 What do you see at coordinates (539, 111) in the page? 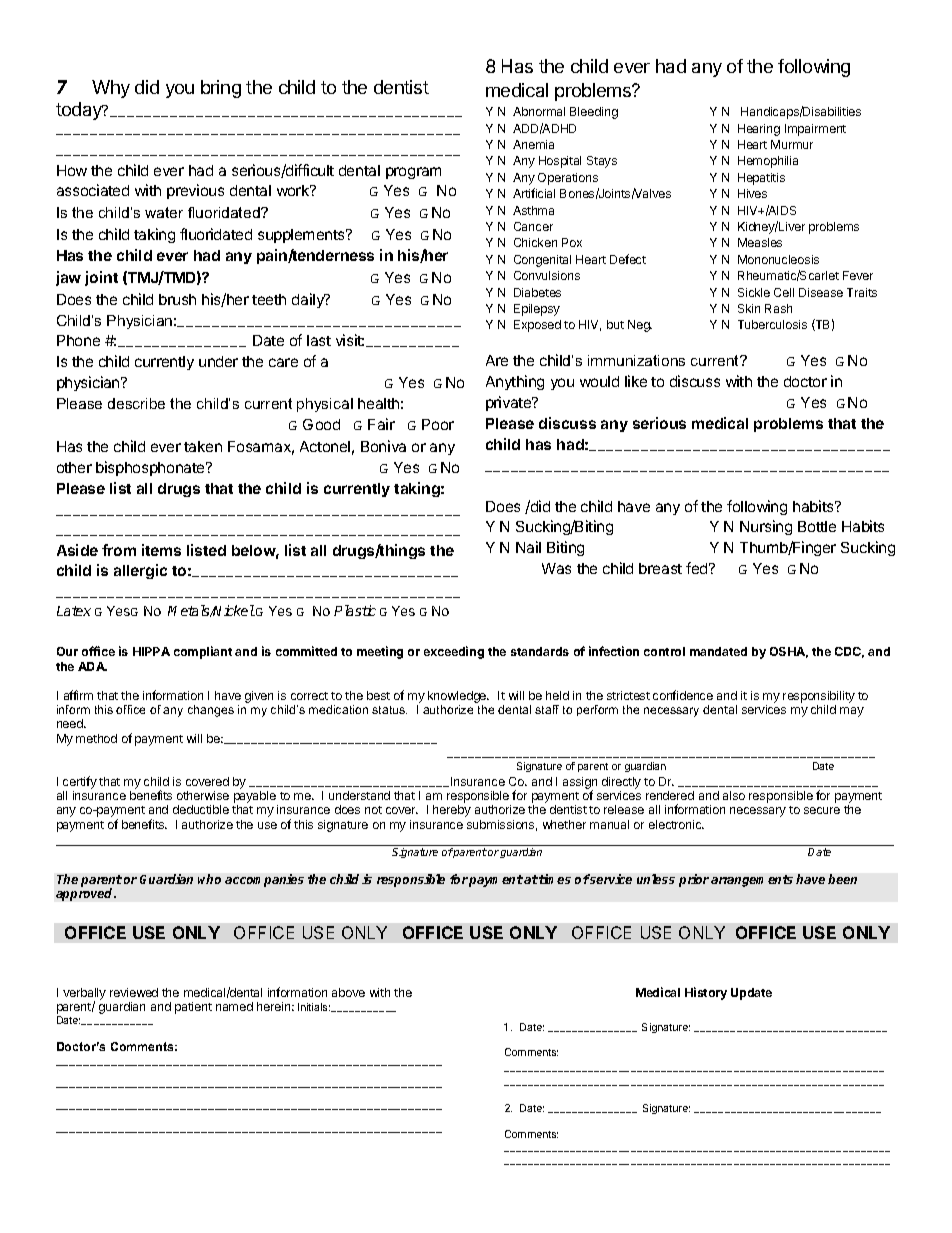
I see `Abnormal` at bounding box center [539, 111].
